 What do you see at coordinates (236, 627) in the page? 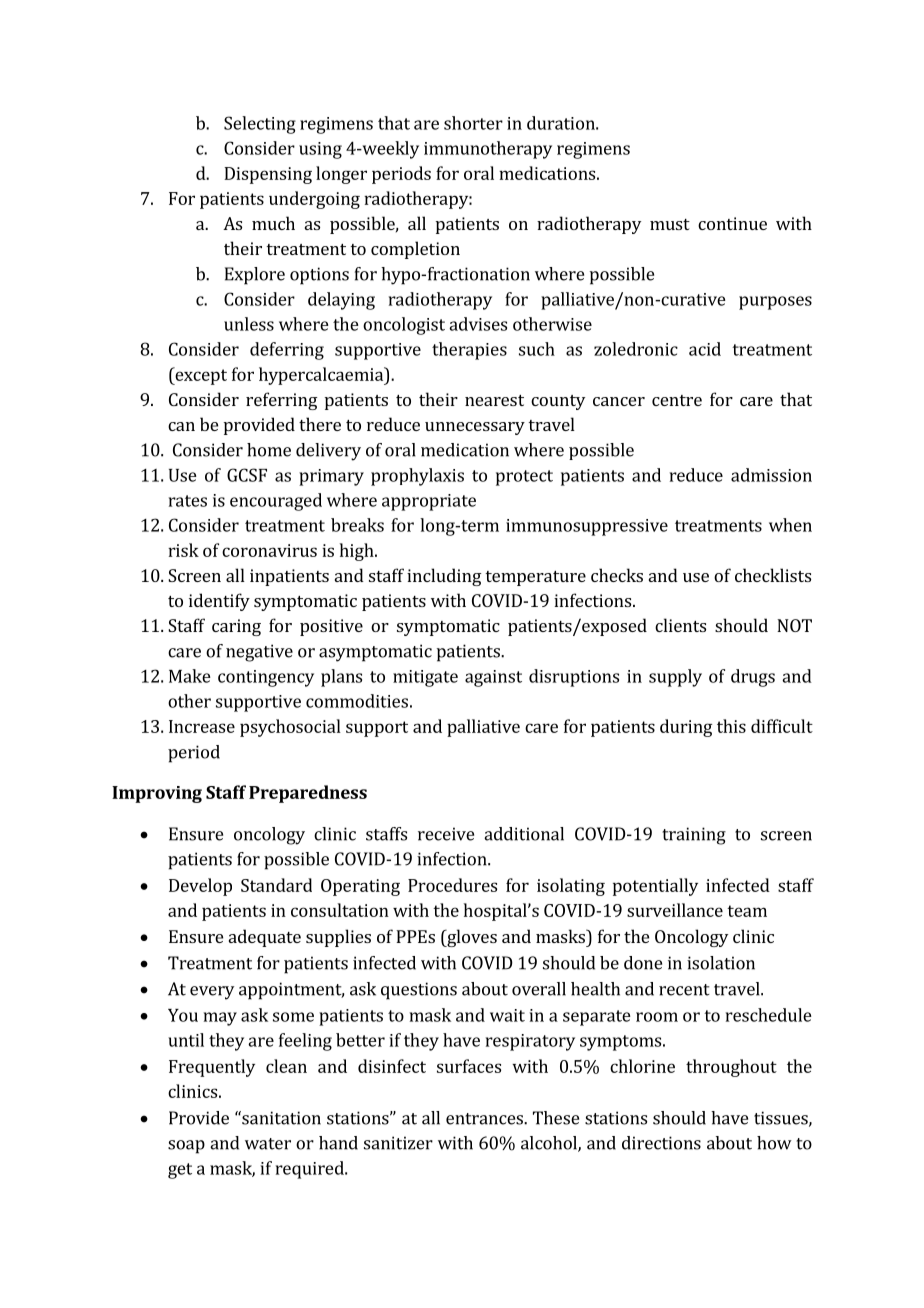
I see `caring` at bounding box center [236, 627].
